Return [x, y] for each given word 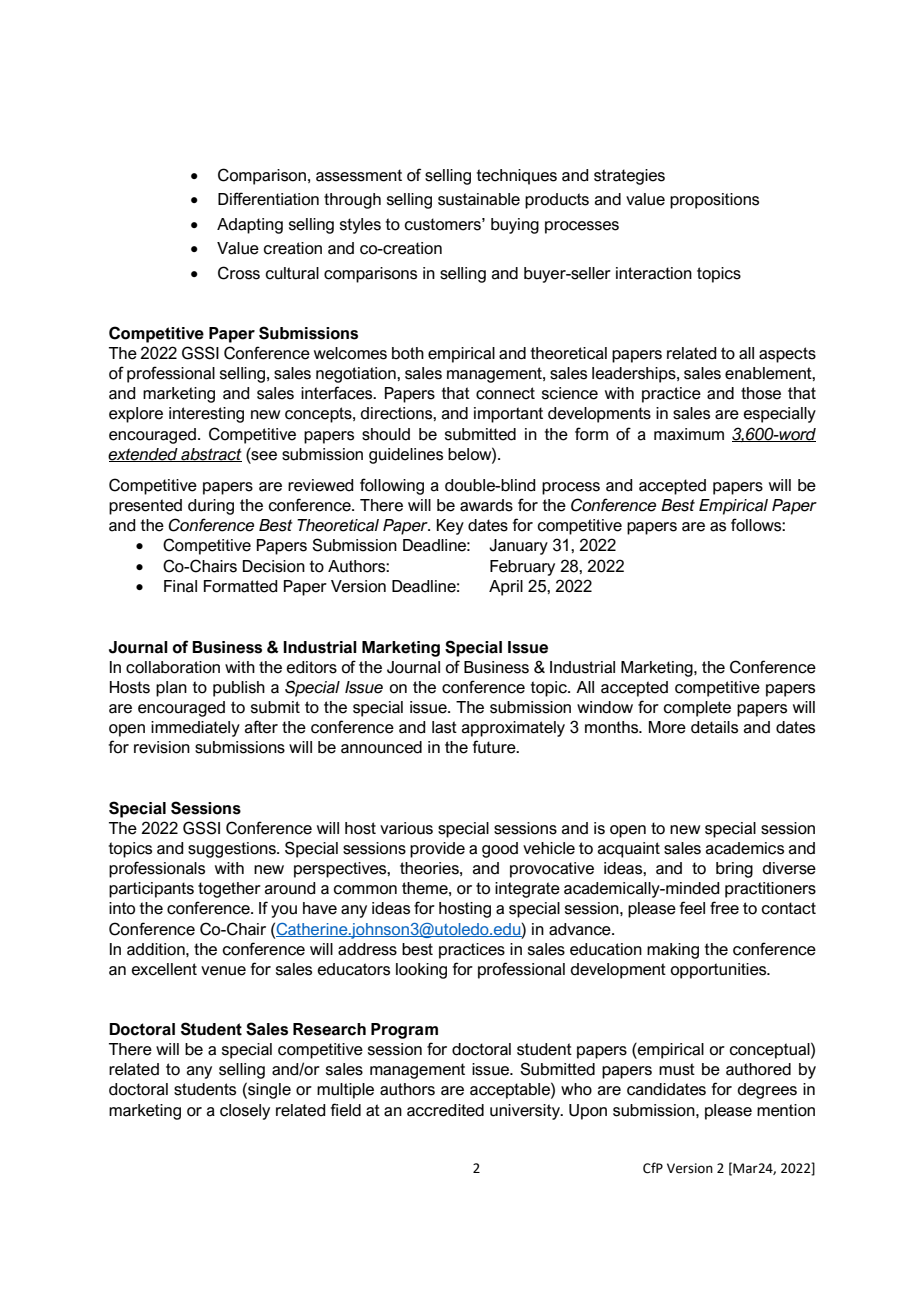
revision [162, 747]
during [211, 507]
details [714, 727]
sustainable [479, 199]
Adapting [250, 226]
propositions [714, 201]
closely [245, 1112]
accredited [445, 1110]
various [406, 828]
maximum [689, 434]
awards [486, 505]
